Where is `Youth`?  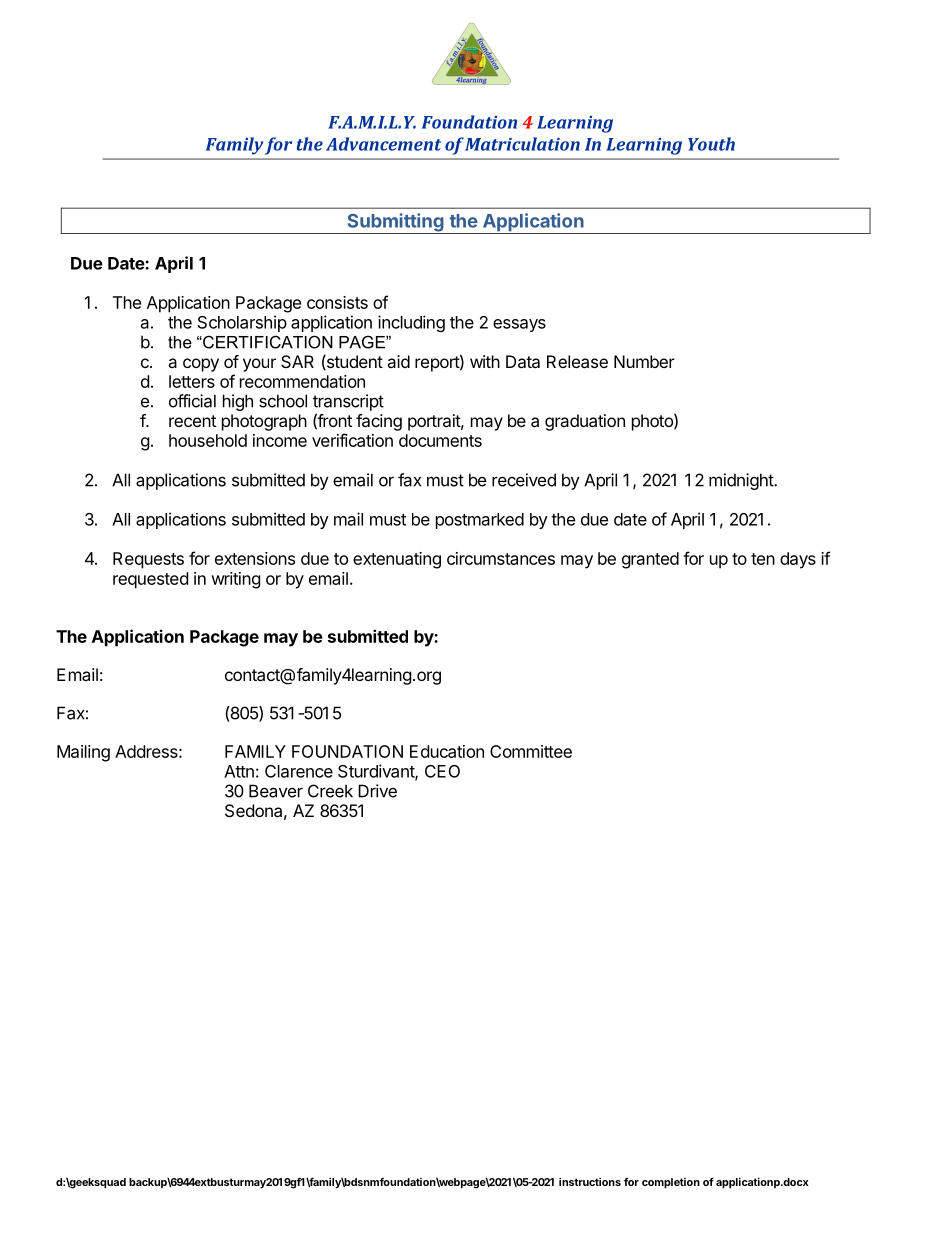
Youth is located at coordinates (711, 144).
